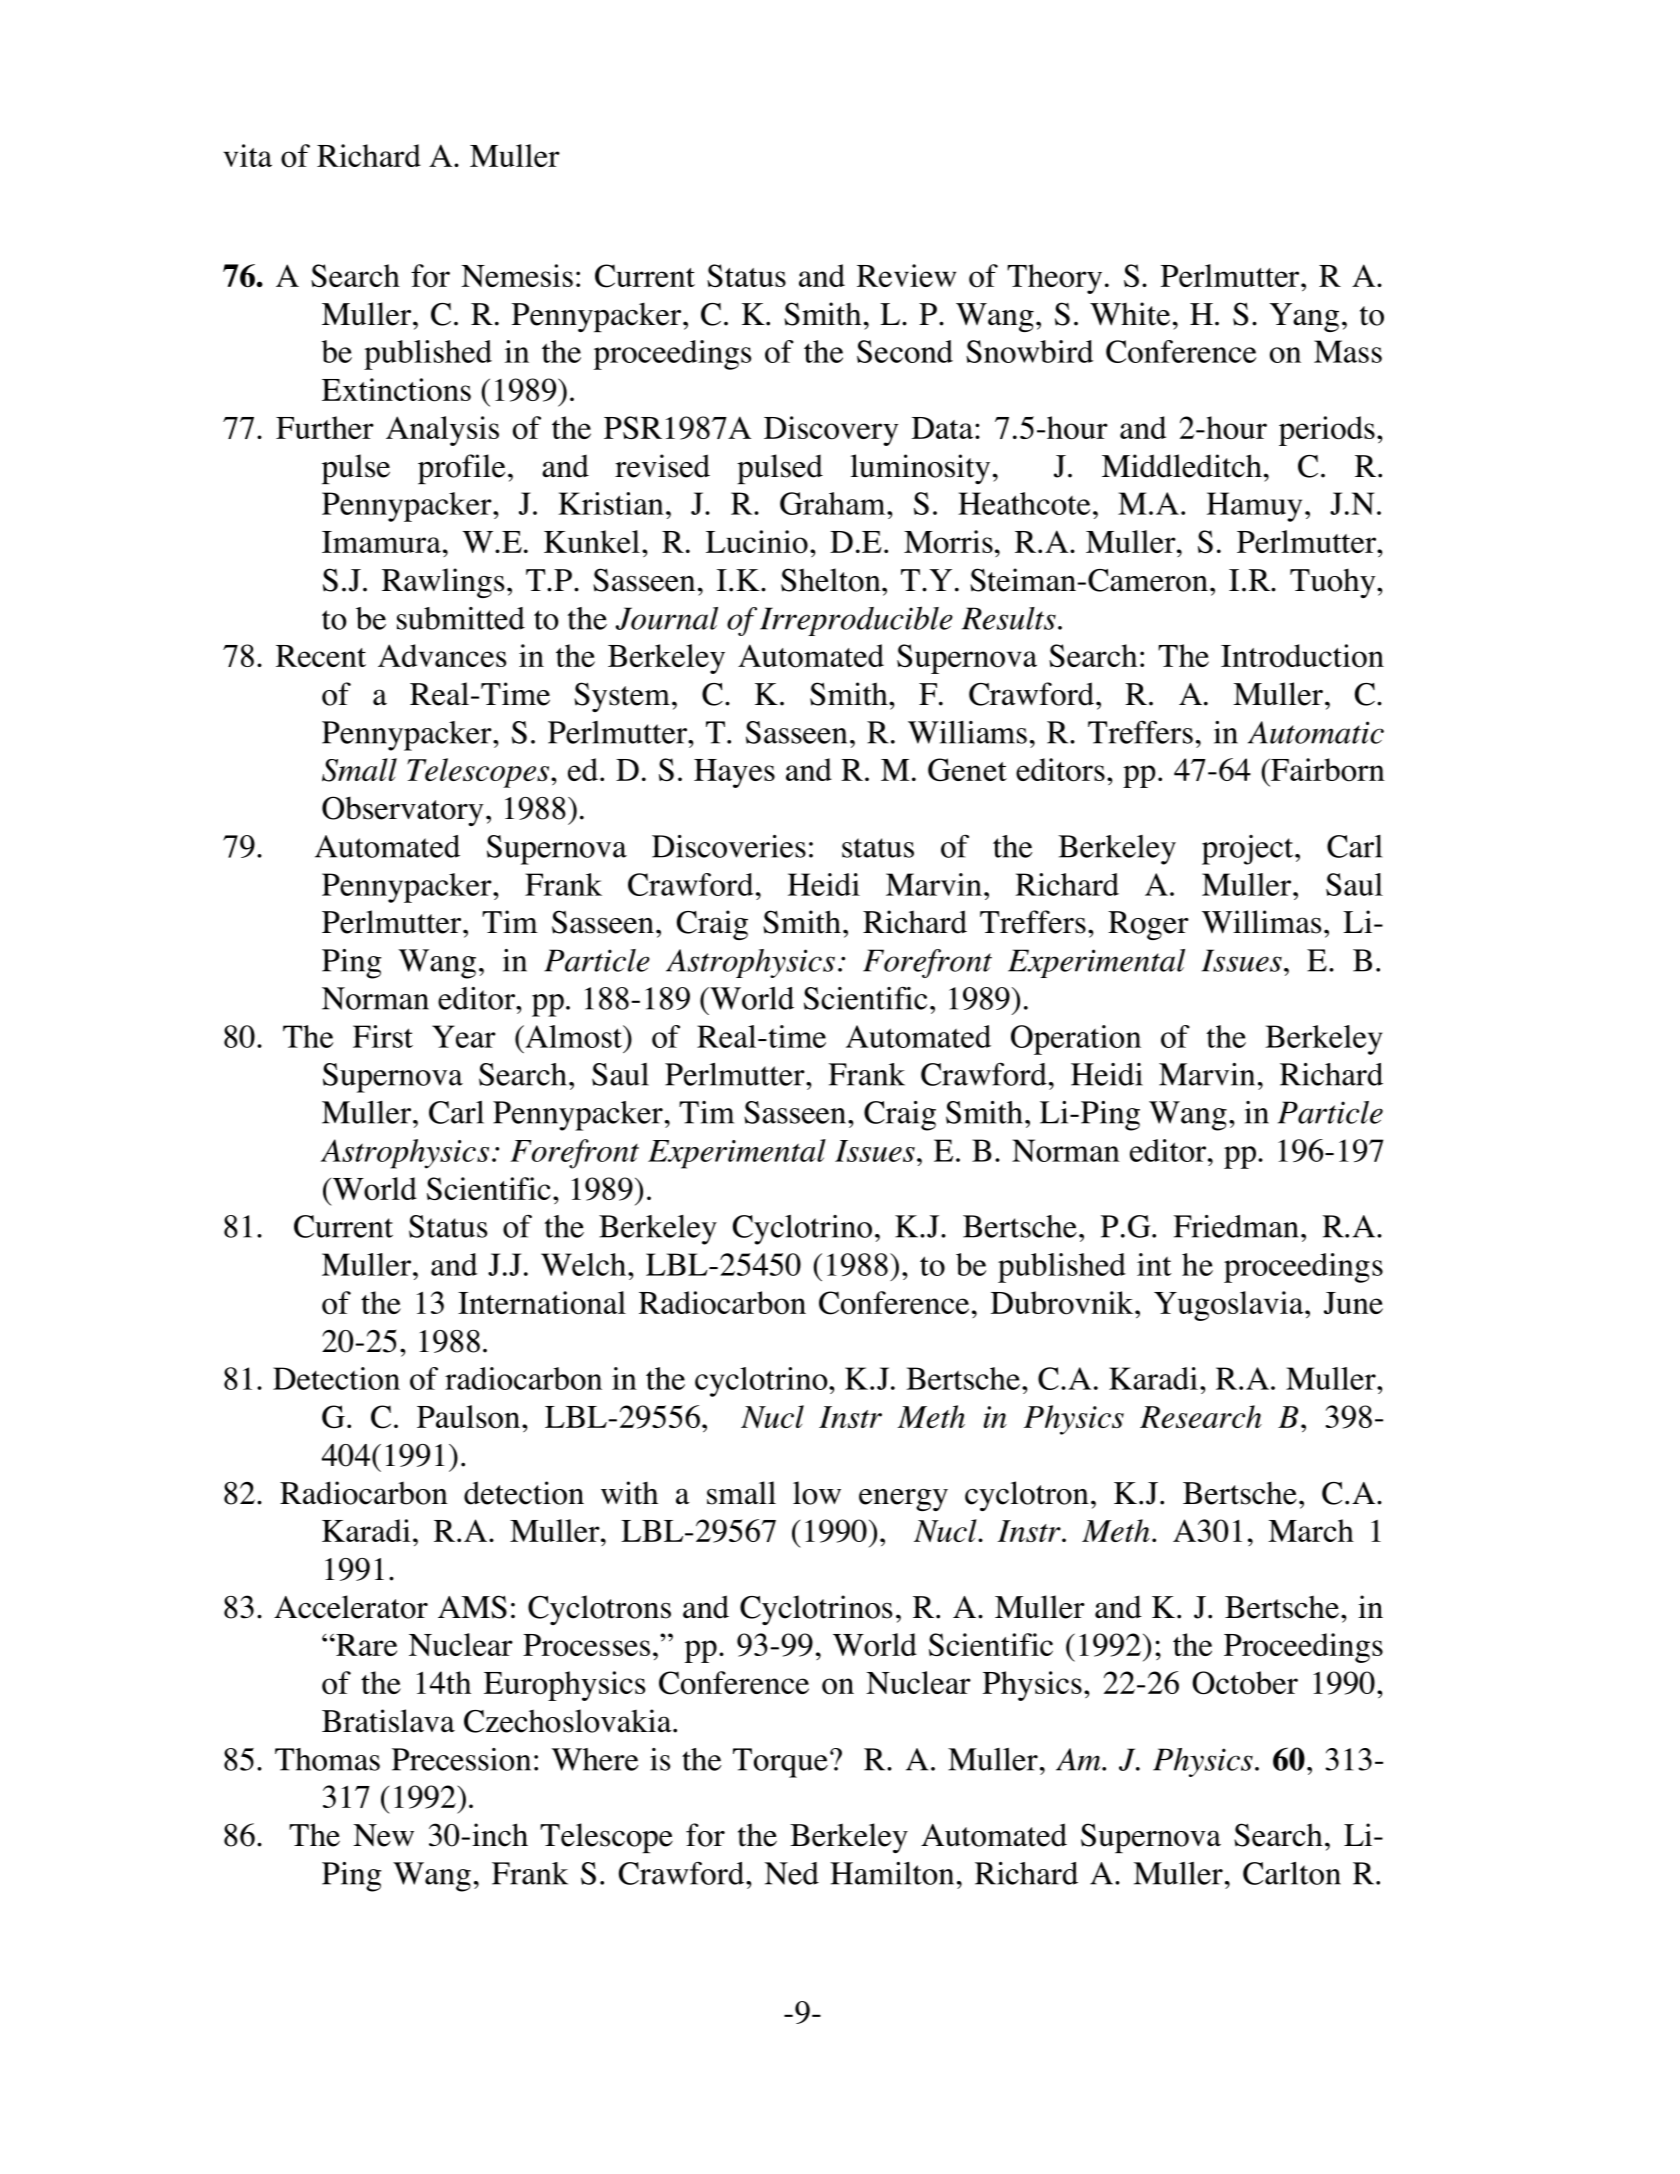  Describe the element at coordinates (906, 275) in the screenshot. I see `Review` at that location.
